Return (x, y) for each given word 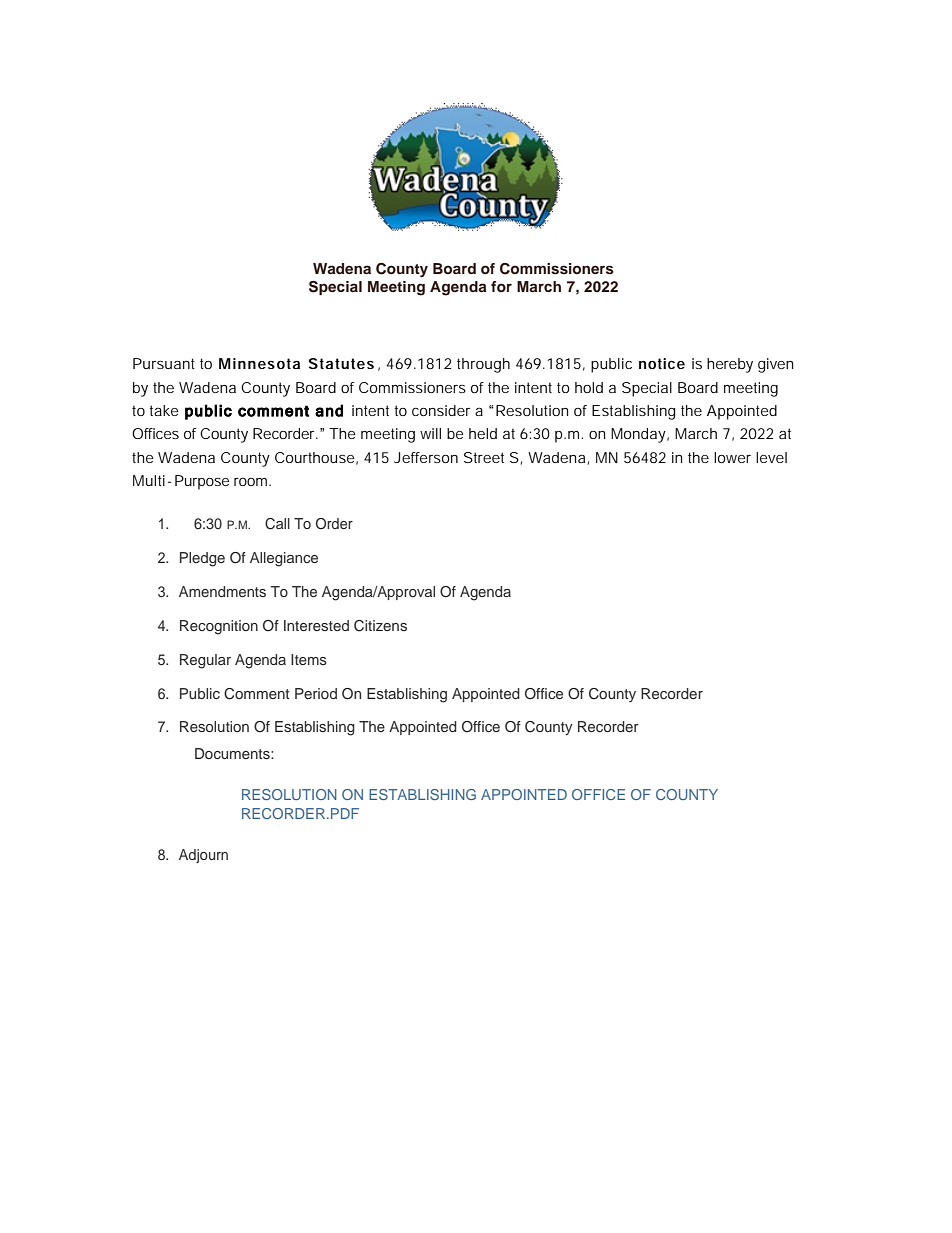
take (164, 410)
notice (662, 363)
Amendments (222, 591)
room (252, 482)
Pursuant (164, 363)
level (771, 457)
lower (732, 457)
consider (441, 410)
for (501, 286)
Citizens (380, 626)
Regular (205, 661)
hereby (730, 365)
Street (484, 457)
